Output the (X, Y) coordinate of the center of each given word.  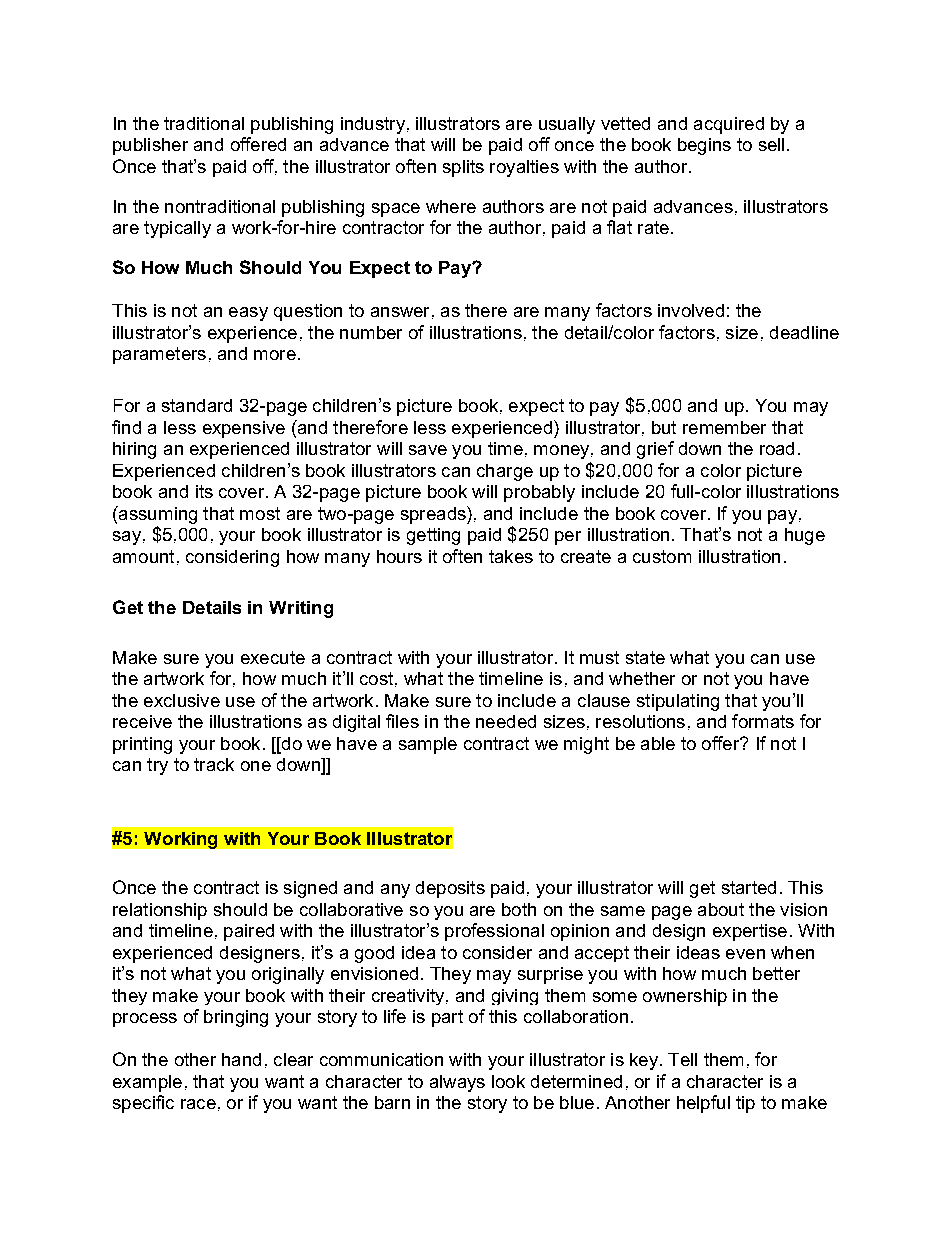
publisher (150, 146)
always (457, 1083)
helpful (703, 1104)
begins (704, 146)
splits (463, 168)
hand (241, 1059)
